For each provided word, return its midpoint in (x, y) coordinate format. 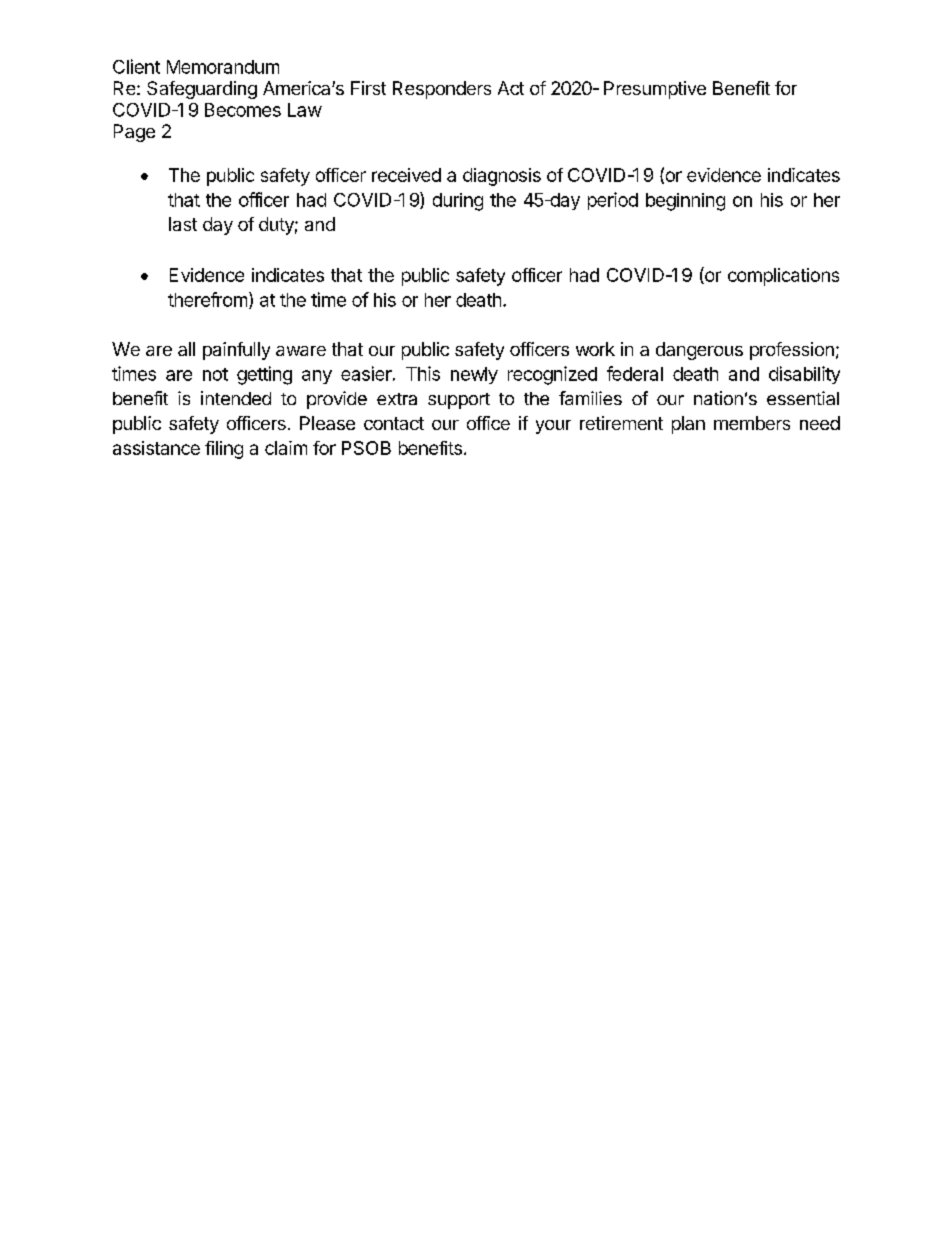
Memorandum (223, 67)
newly (474, 375)
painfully (236, 351)
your (553, 427)
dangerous (699, 351)
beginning (685, 202)
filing (224, 450)
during (458, 202)
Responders (442, 90)
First (368, 88)
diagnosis (502, 177)
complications (783, 277)
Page (134, 133)
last (183, 224)
